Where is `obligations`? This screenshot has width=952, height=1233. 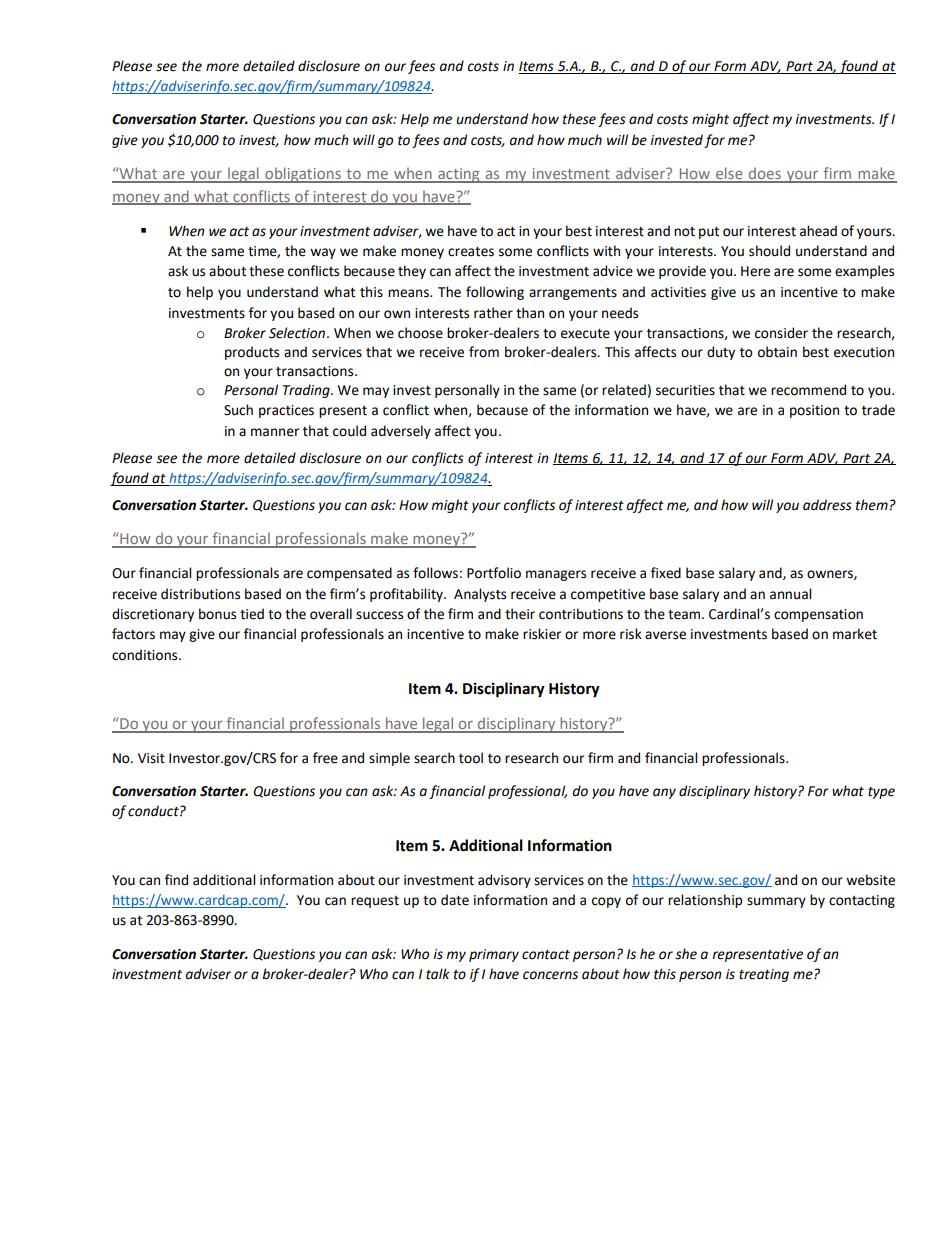
obligations is located at coordinates (303, 175).
